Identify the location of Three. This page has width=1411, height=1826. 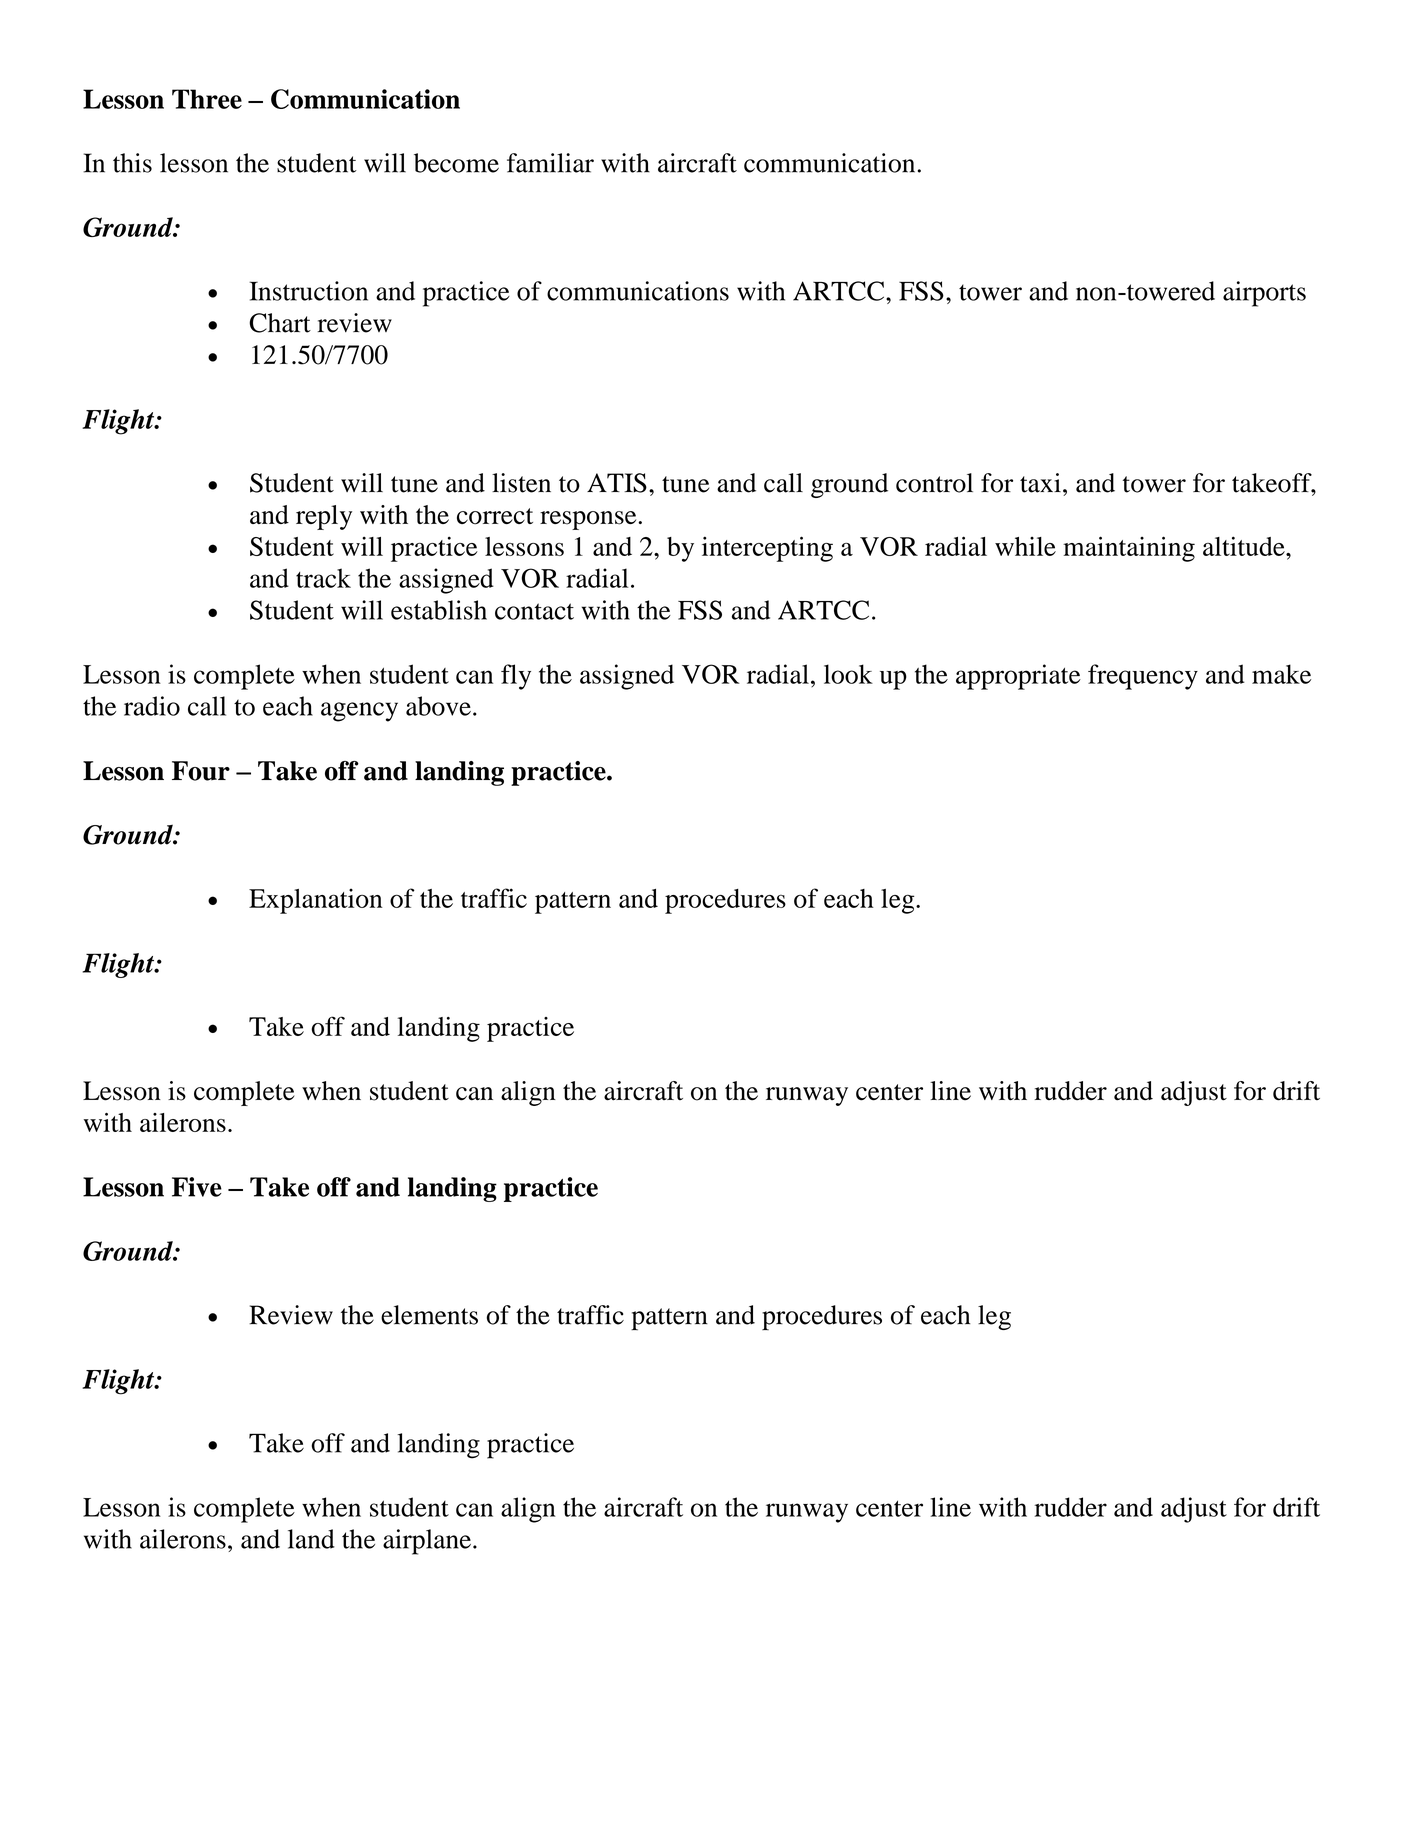
(207, 99).
